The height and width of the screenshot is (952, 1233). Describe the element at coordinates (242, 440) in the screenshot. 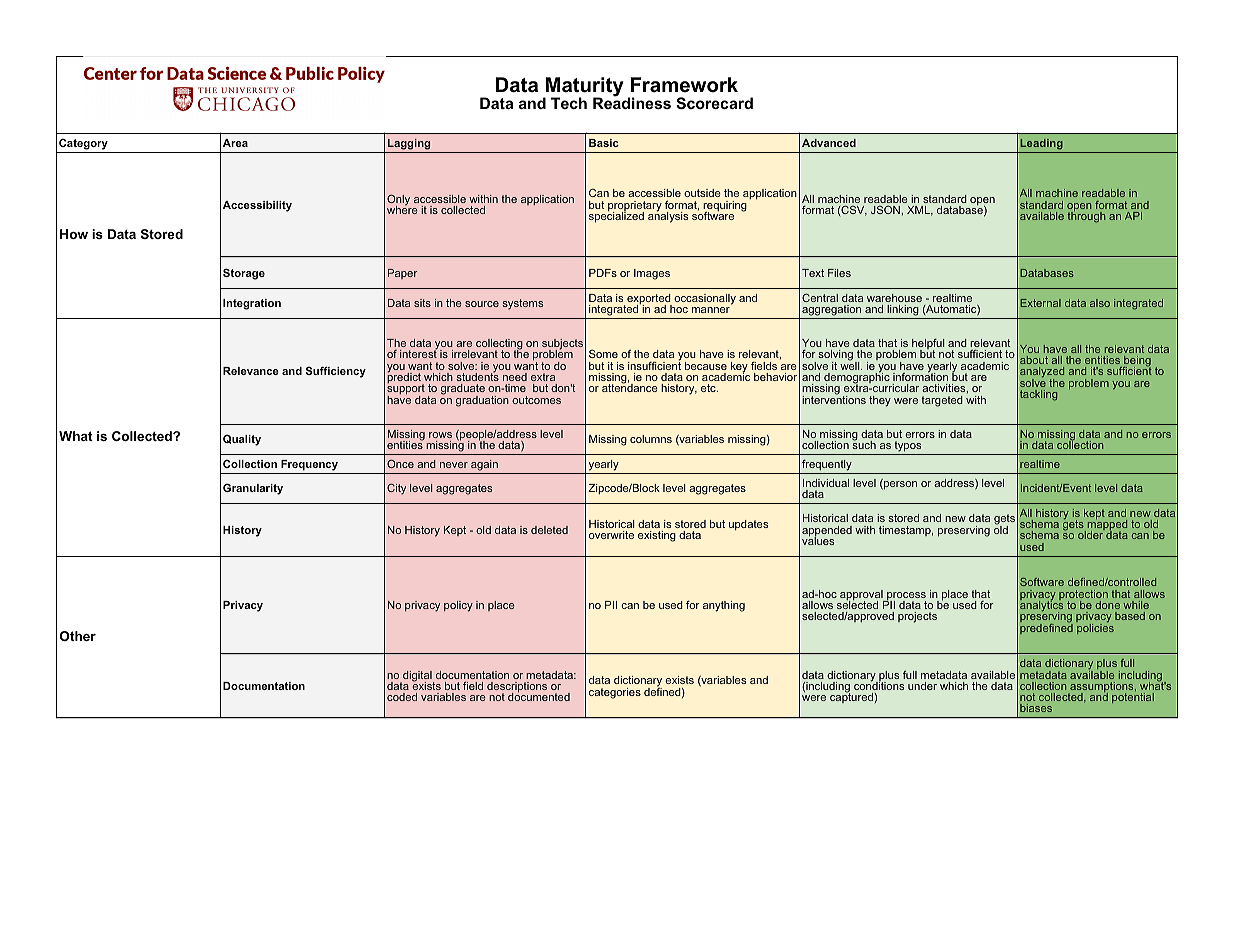

I see `Quality` at that location.
